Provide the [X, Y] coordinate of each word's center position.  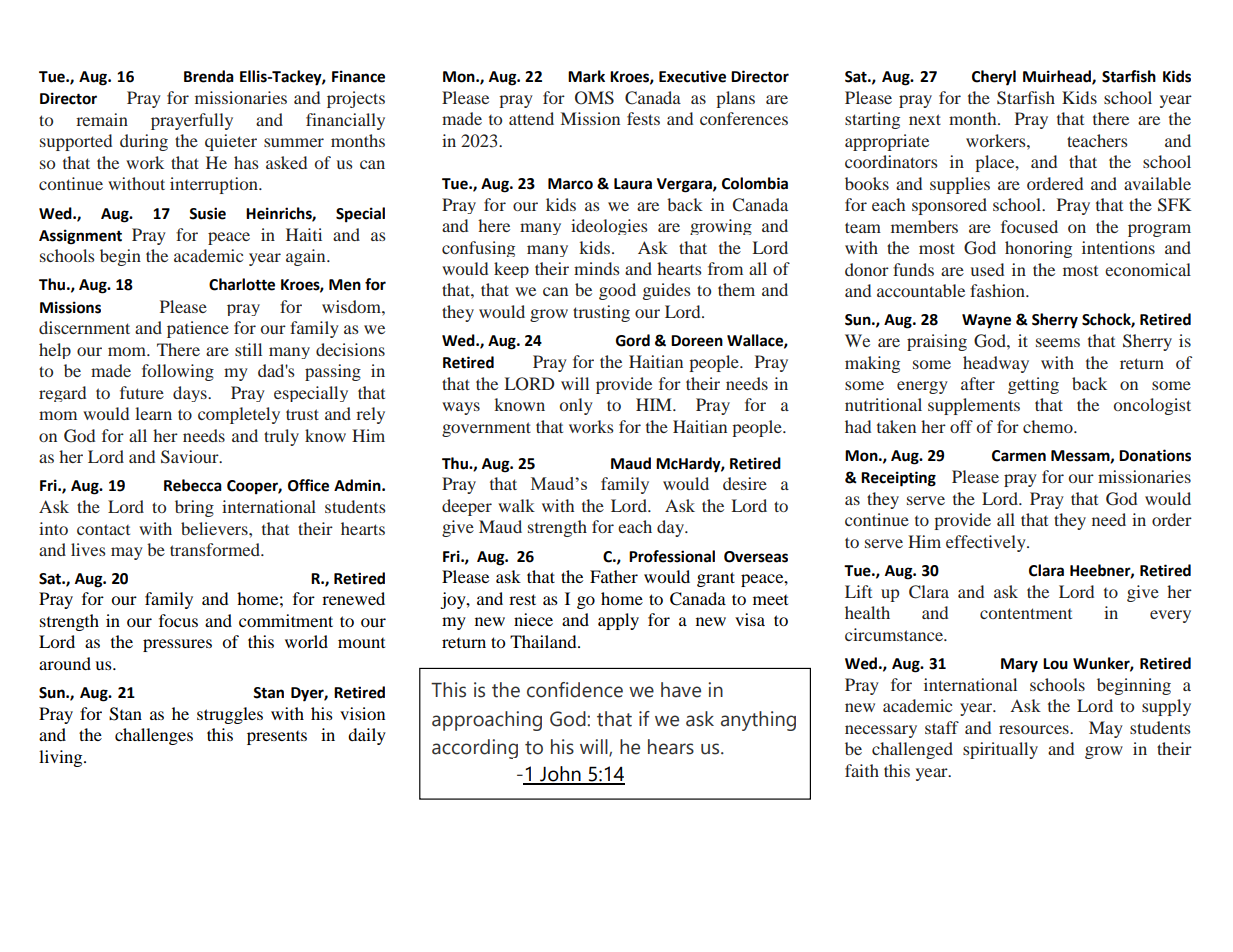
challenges [154, 736]
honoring [1038, 249]
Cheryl [994, 78]
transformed [216, 549]
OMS [594, 98]
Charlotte [242, 284]
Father [614, 576]
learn [153, 413]
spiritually [1000, 750]
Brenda [209, 76]
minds [597, 268]
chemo [1049, 426]
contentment [1026, 613]
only [576, 406]
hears [671, 747]
